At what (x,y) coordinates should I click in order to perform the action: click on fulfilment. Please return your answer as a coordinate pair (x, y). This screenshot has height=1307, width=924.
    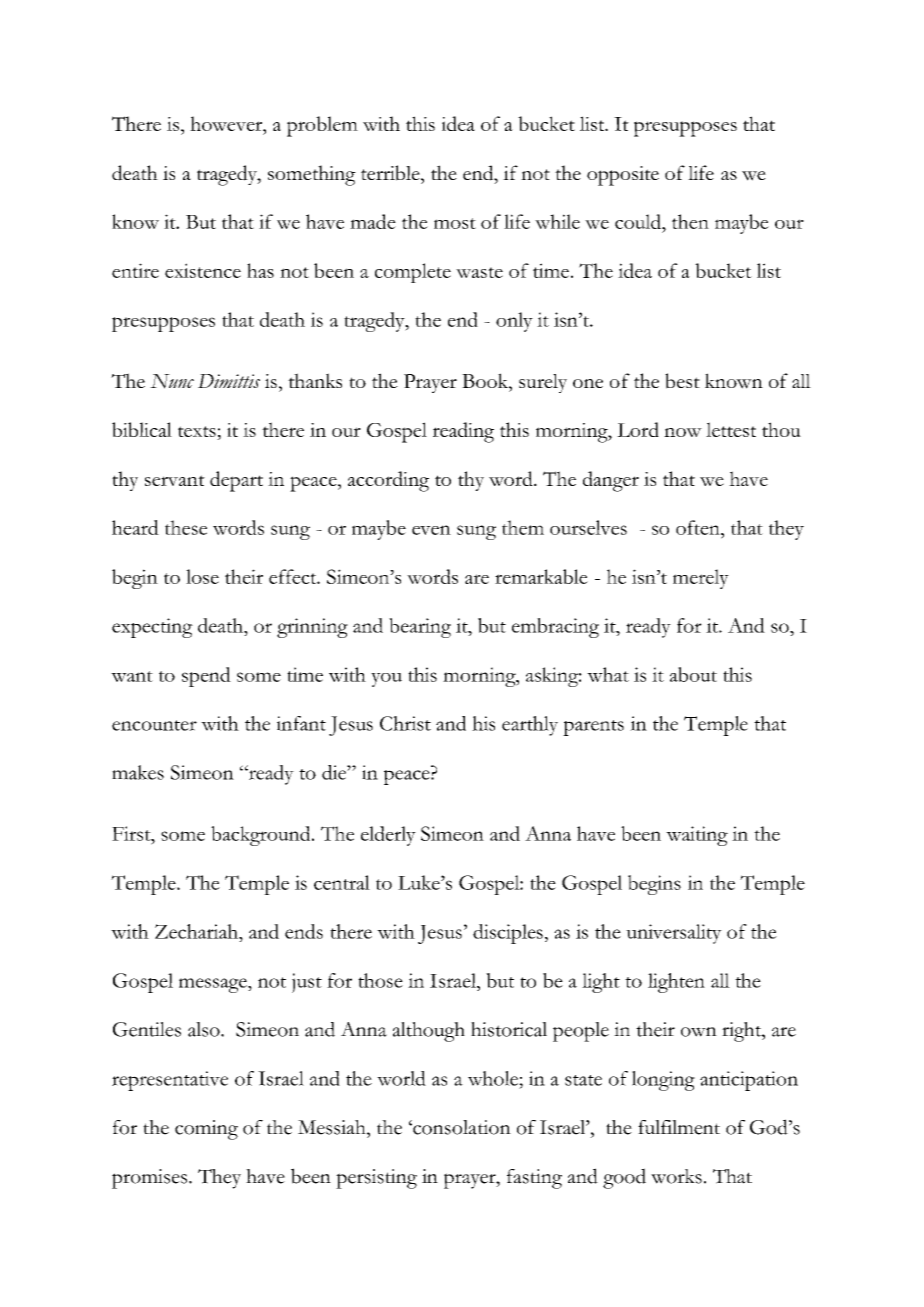
    Looking at the image, I should click on (679, 1127).
